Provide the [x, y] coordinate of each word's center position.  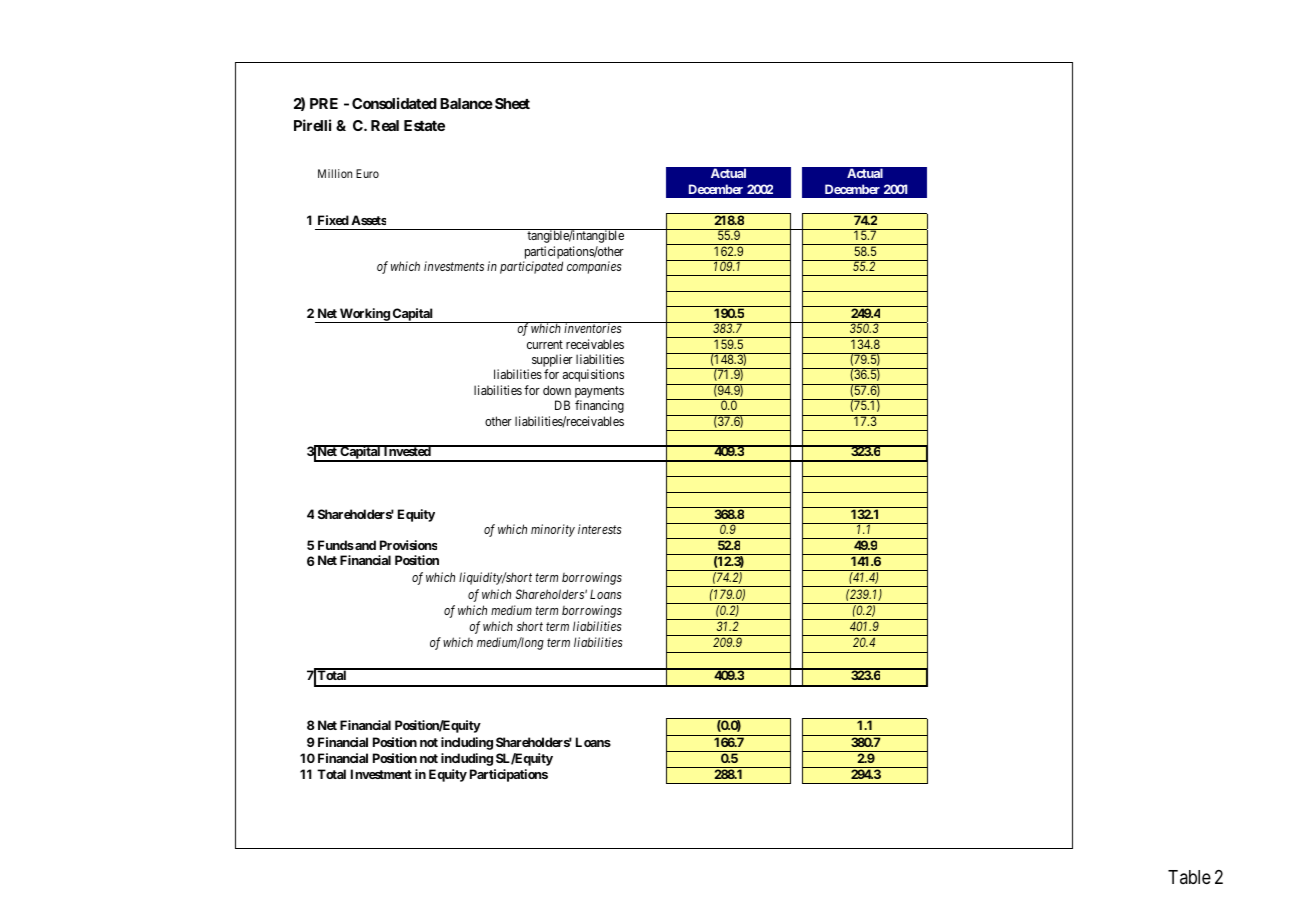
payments [599, 393]
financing [599, 406]
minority [553, 530]
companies [594, 267]
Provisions [408, 545]
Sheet [512, 103]
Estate [424, 125]
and [364, 545]
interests [600, 529]
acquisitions [593, 375]
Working [364, 315]
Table [1189, 877]
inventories [593, 328]
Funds [336, 545]
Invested [407, 450]
